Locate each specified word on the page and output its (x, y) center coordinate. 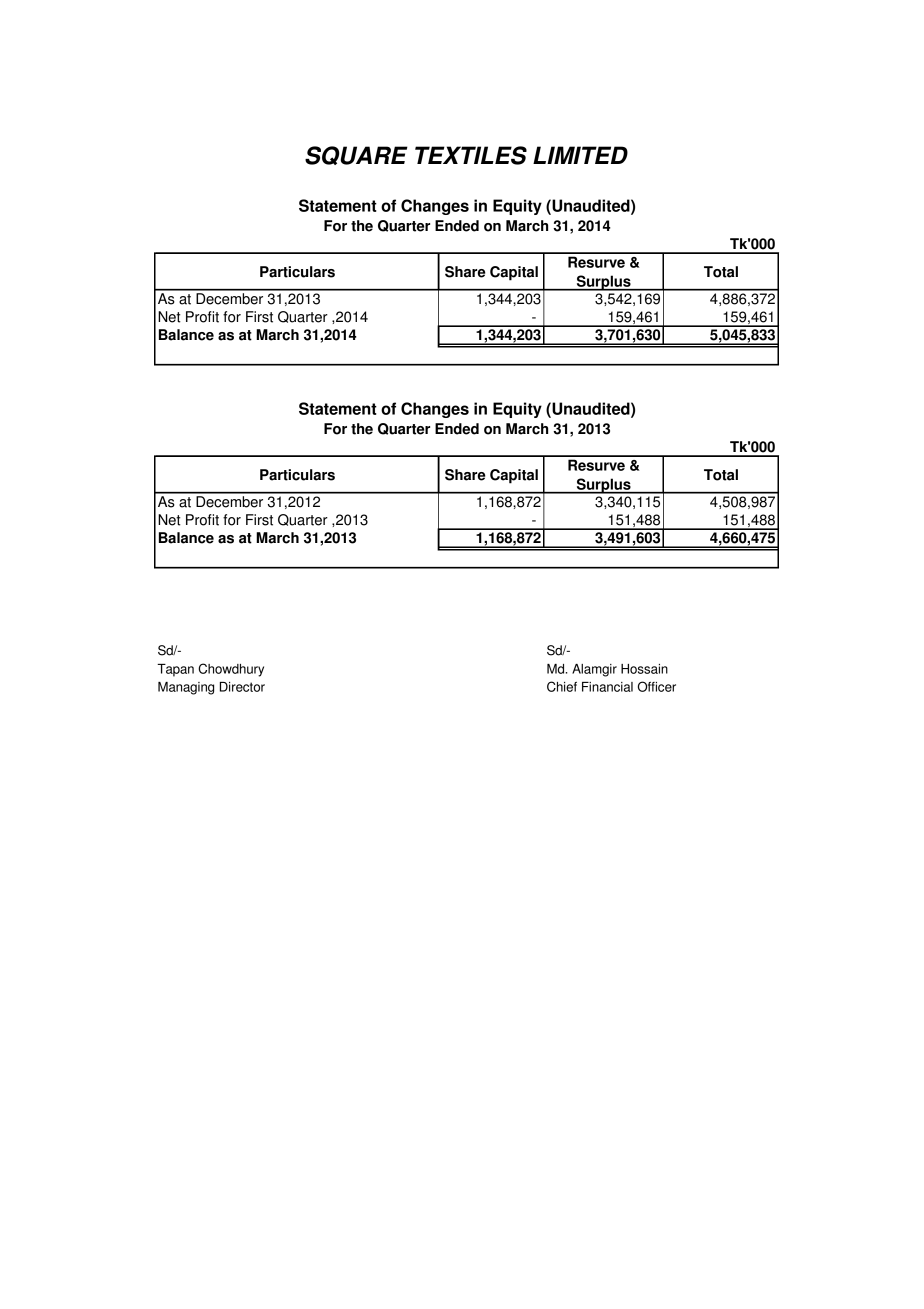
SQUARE (356, 155)
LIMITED (580, 155)
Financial (607, 687)
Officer (657, 686)
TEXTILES (471, 155)
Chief (562, 686)
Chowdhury (231, 670)
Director (242, 687)
